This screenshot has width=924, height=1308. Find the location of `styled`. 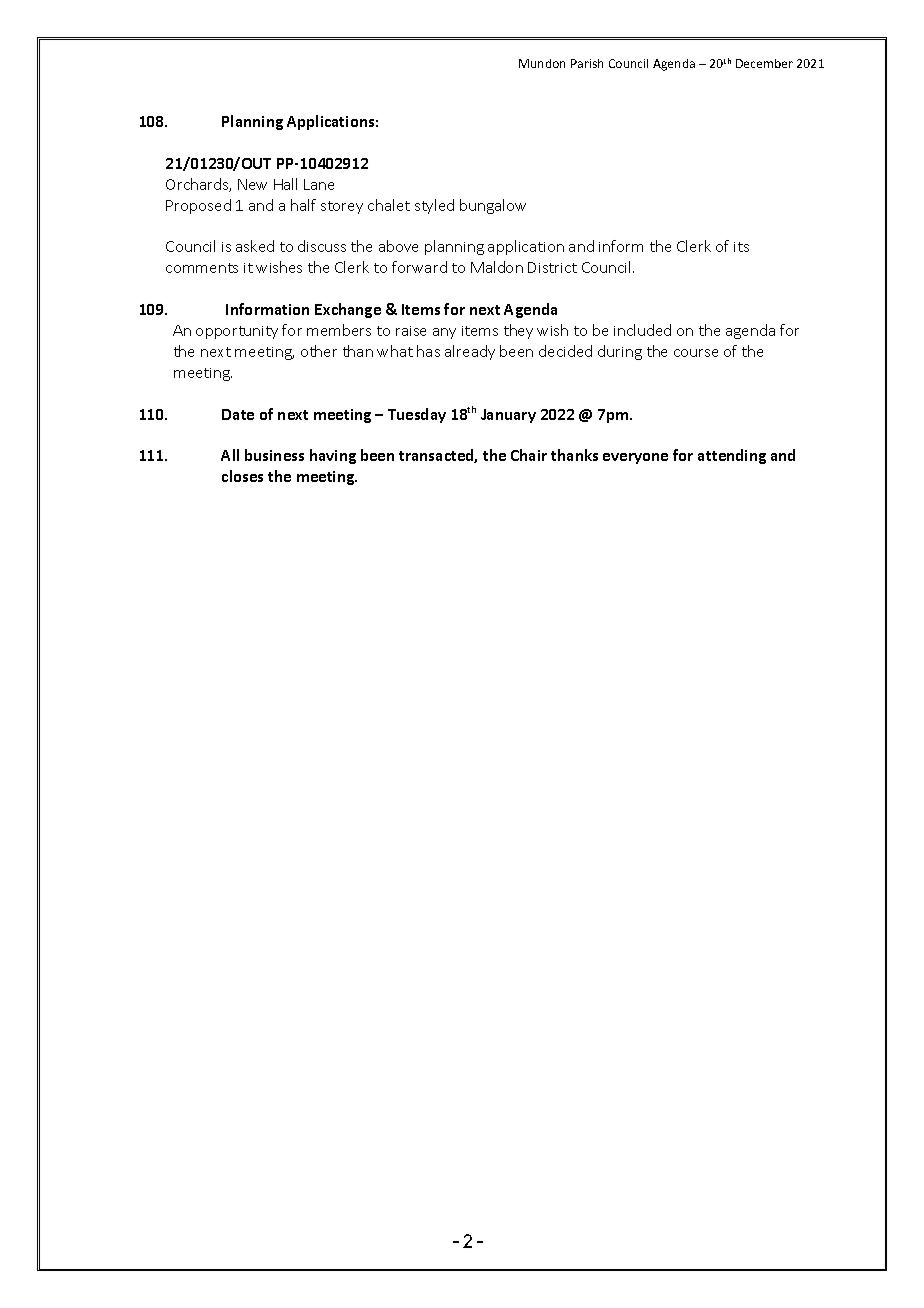

styled is located at coordinates (434, 206).
